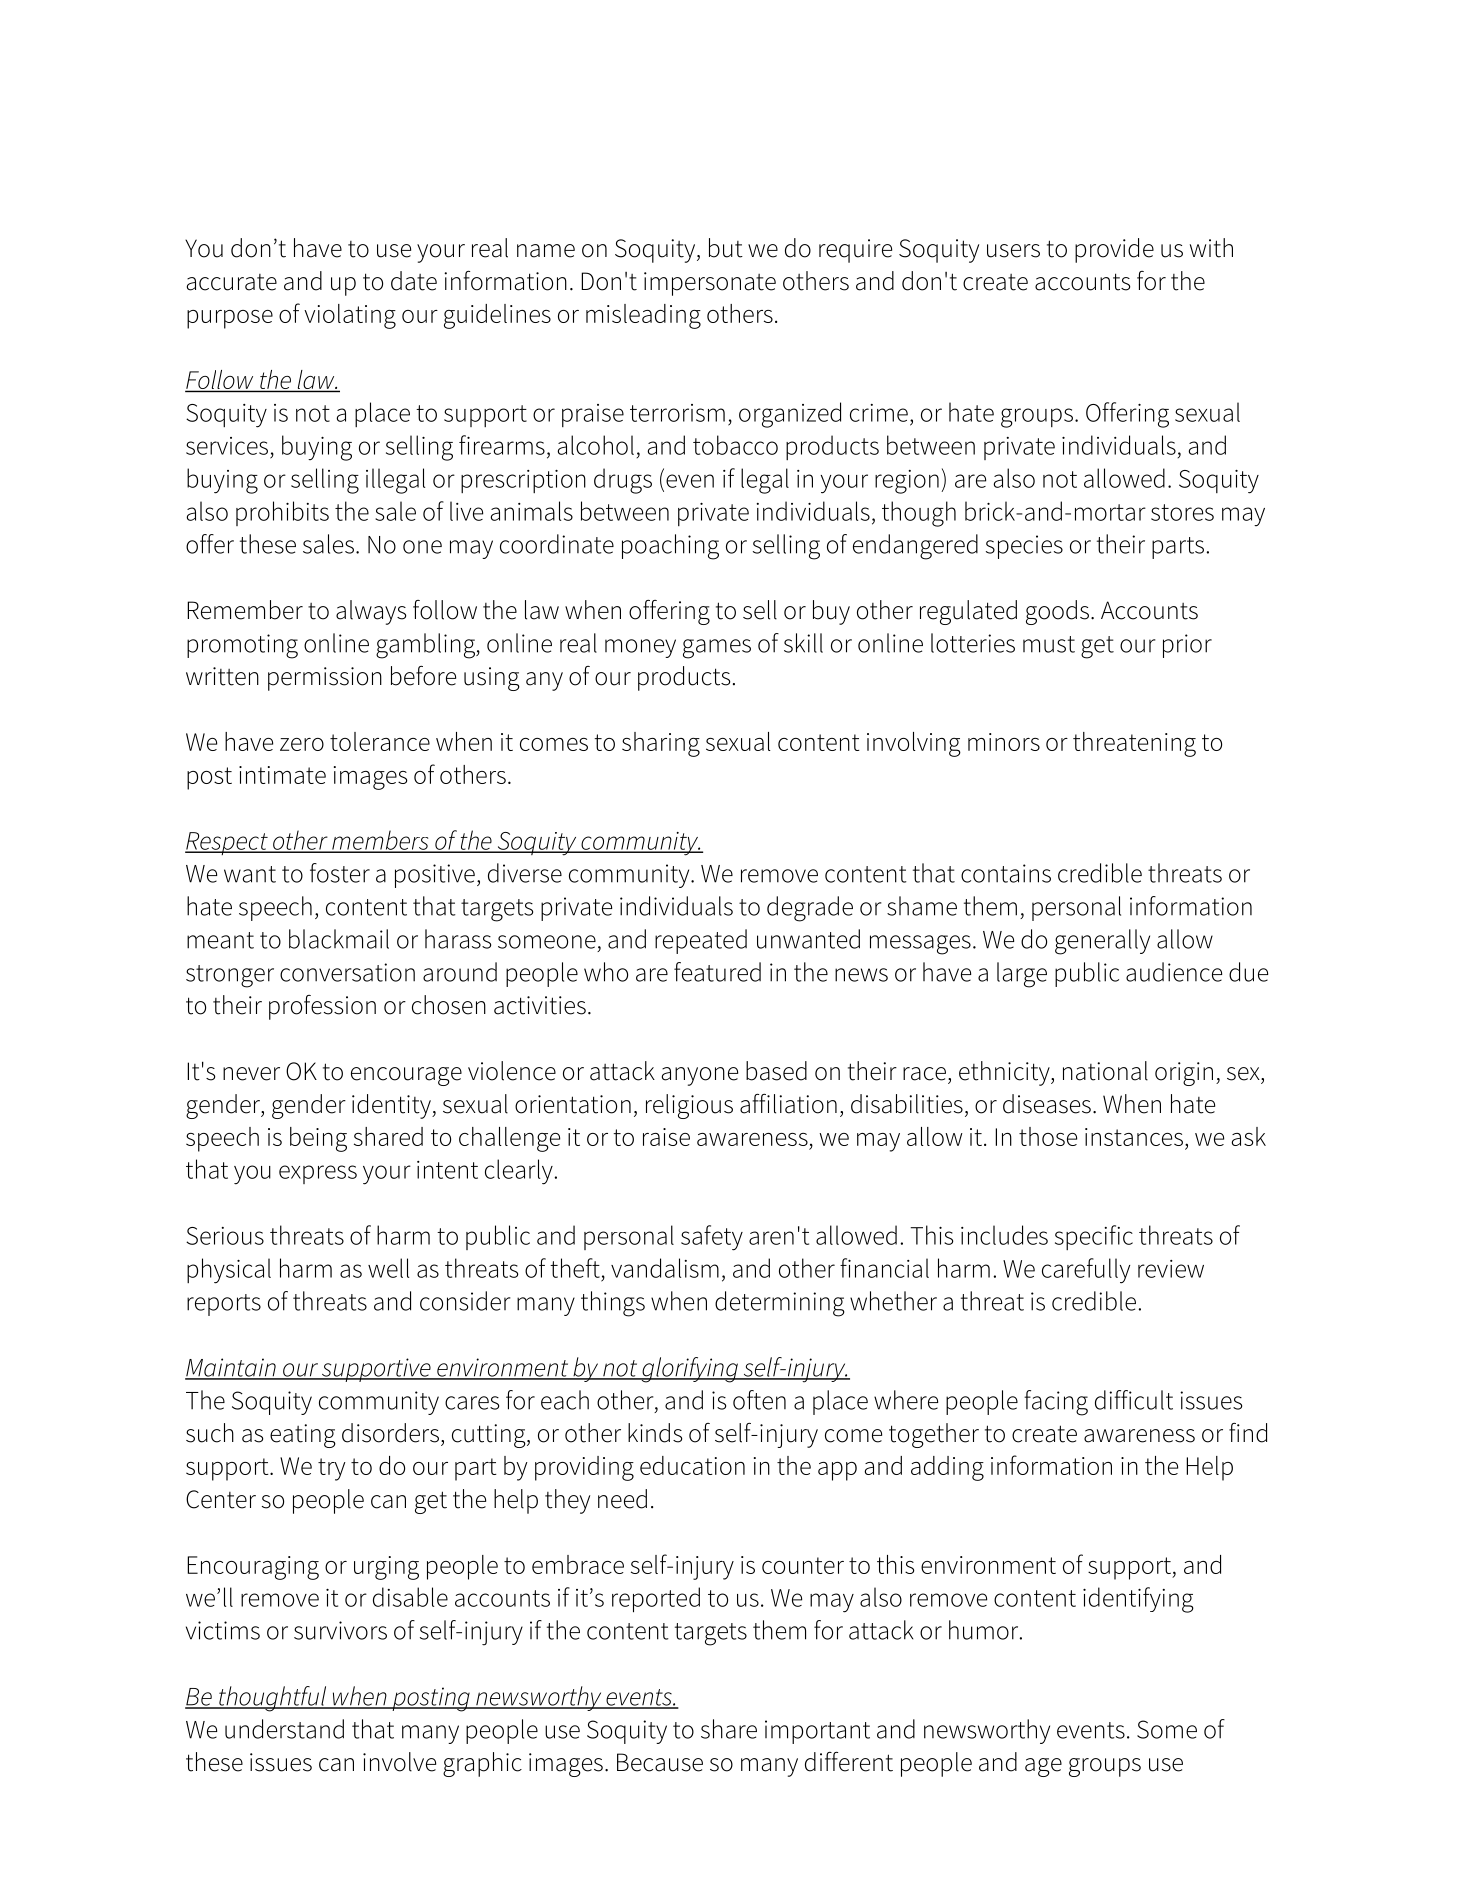  Describe the element at coordinates (1187, 646) in the image. I see `prior` at that location.
